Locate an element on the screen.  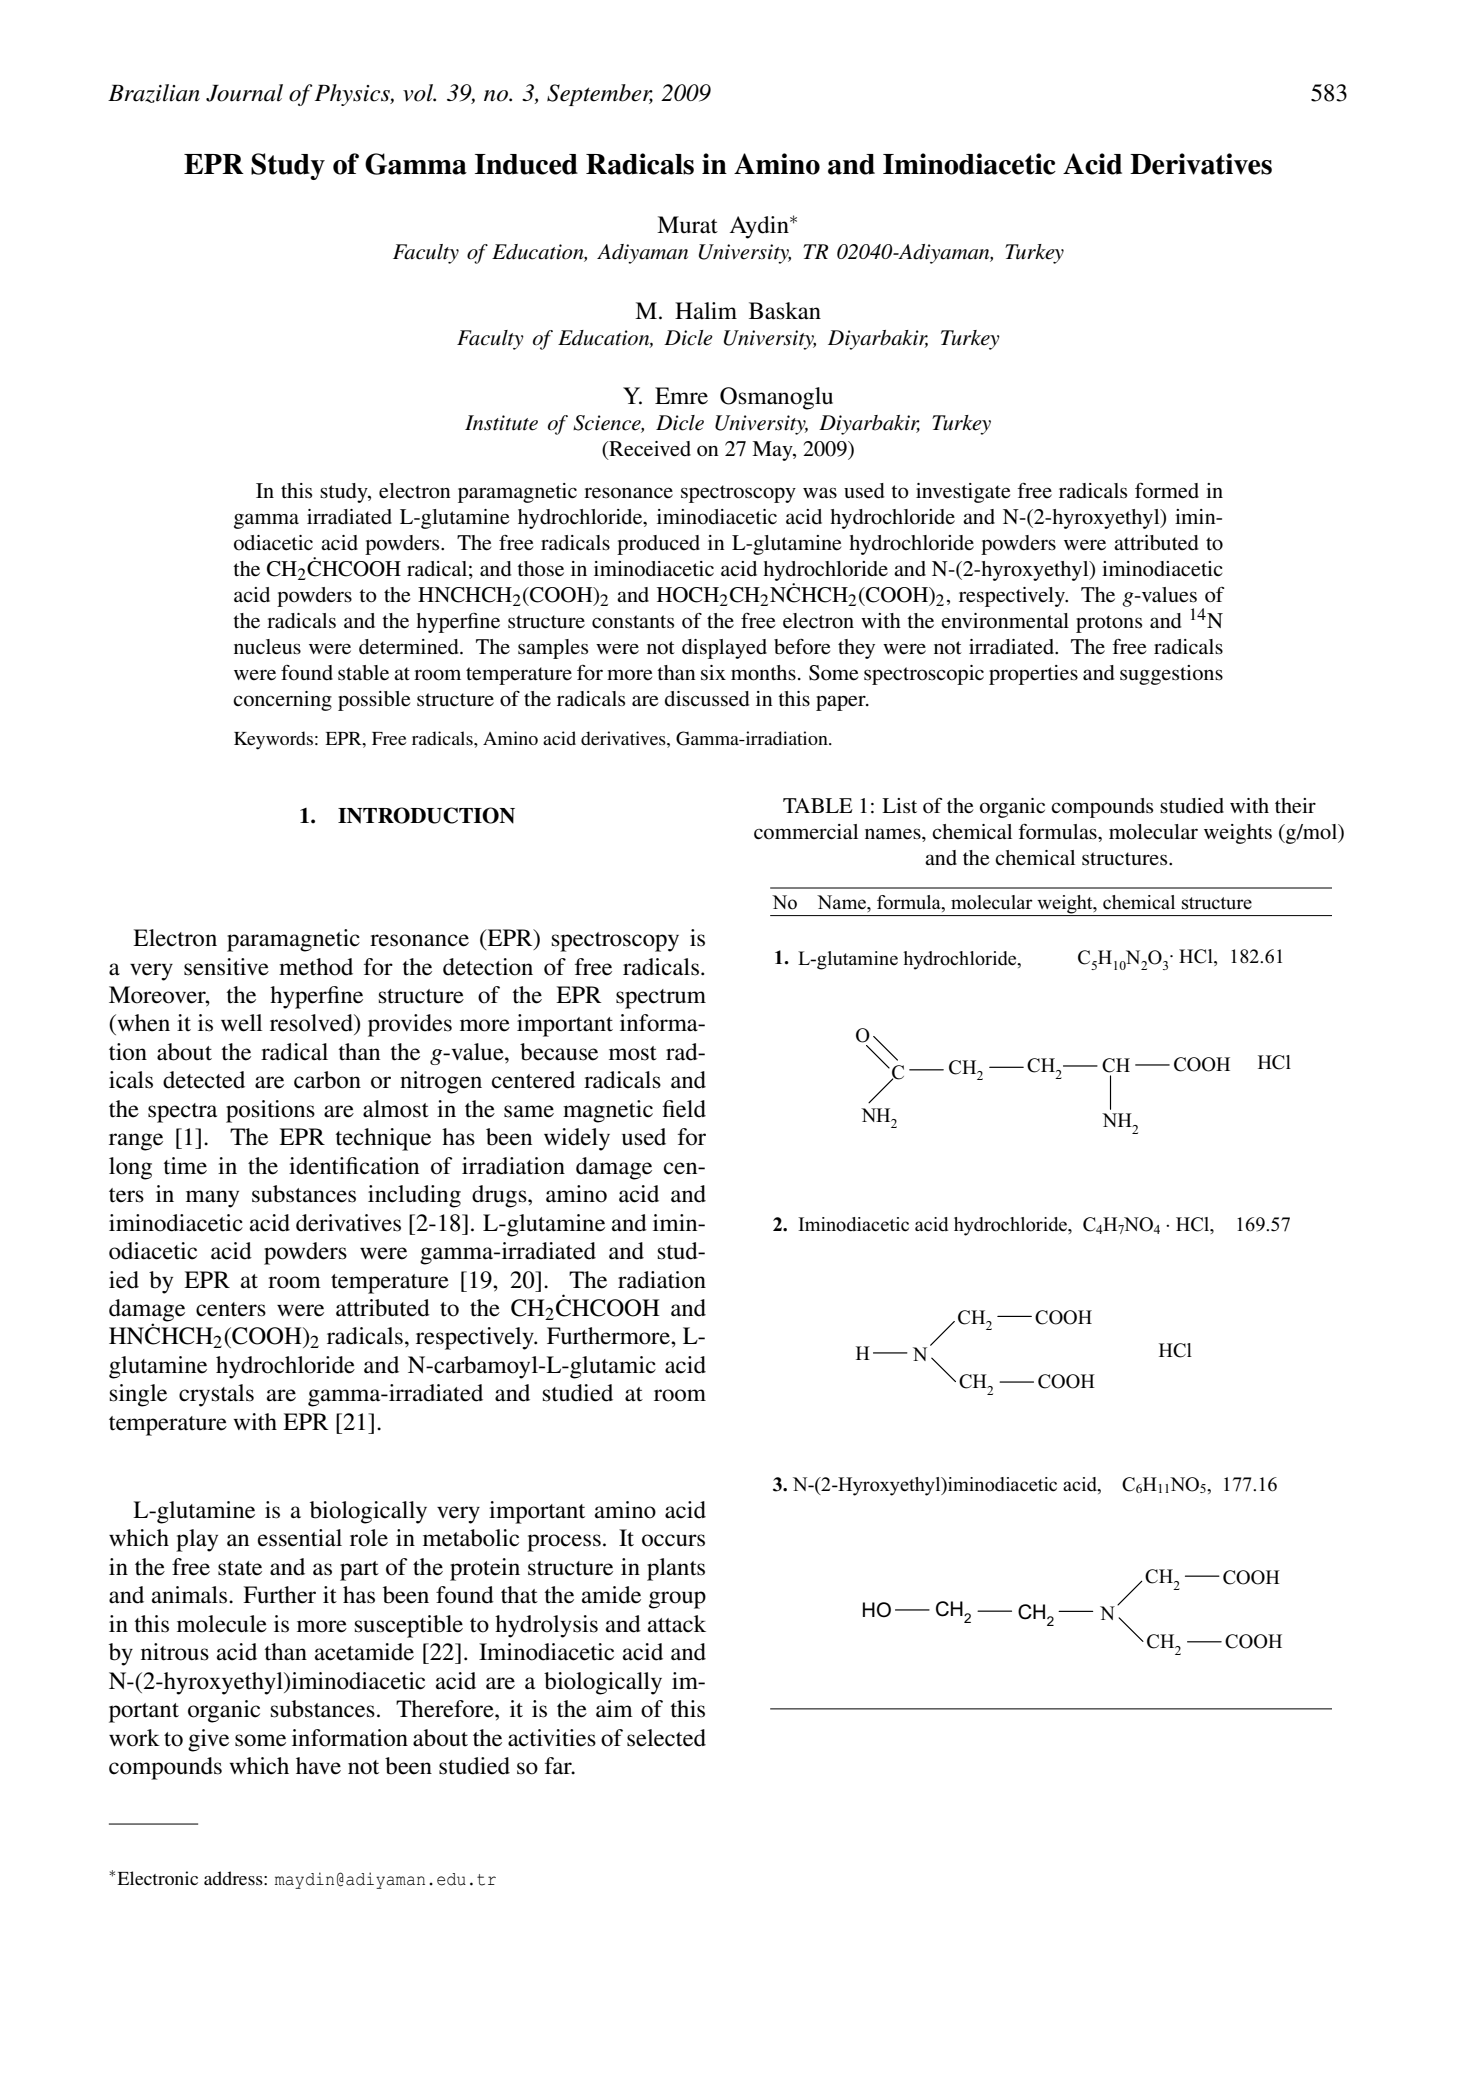
sensitive is located at coordinates (226, 967).
